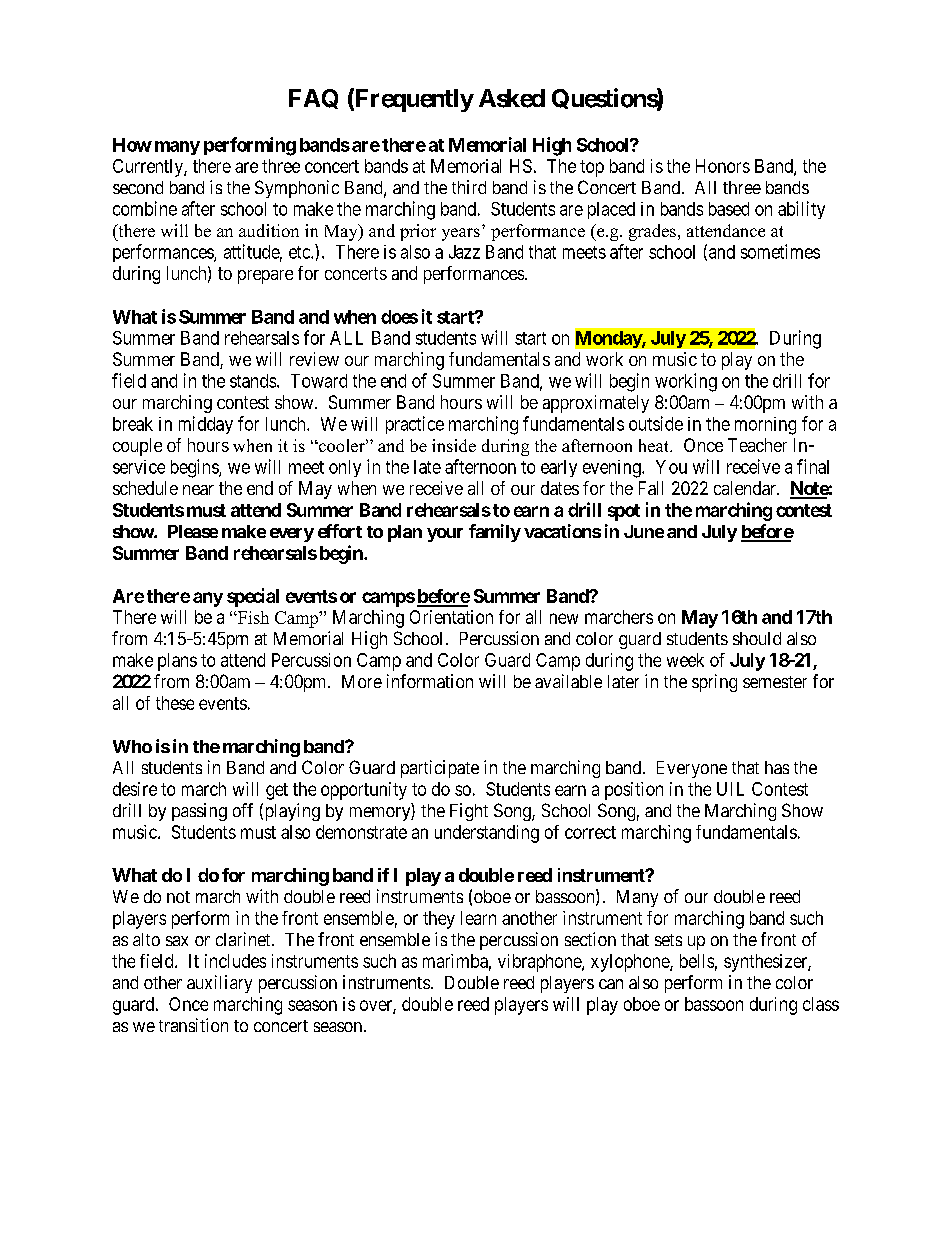  I want to click on they, so click(439, 920).
